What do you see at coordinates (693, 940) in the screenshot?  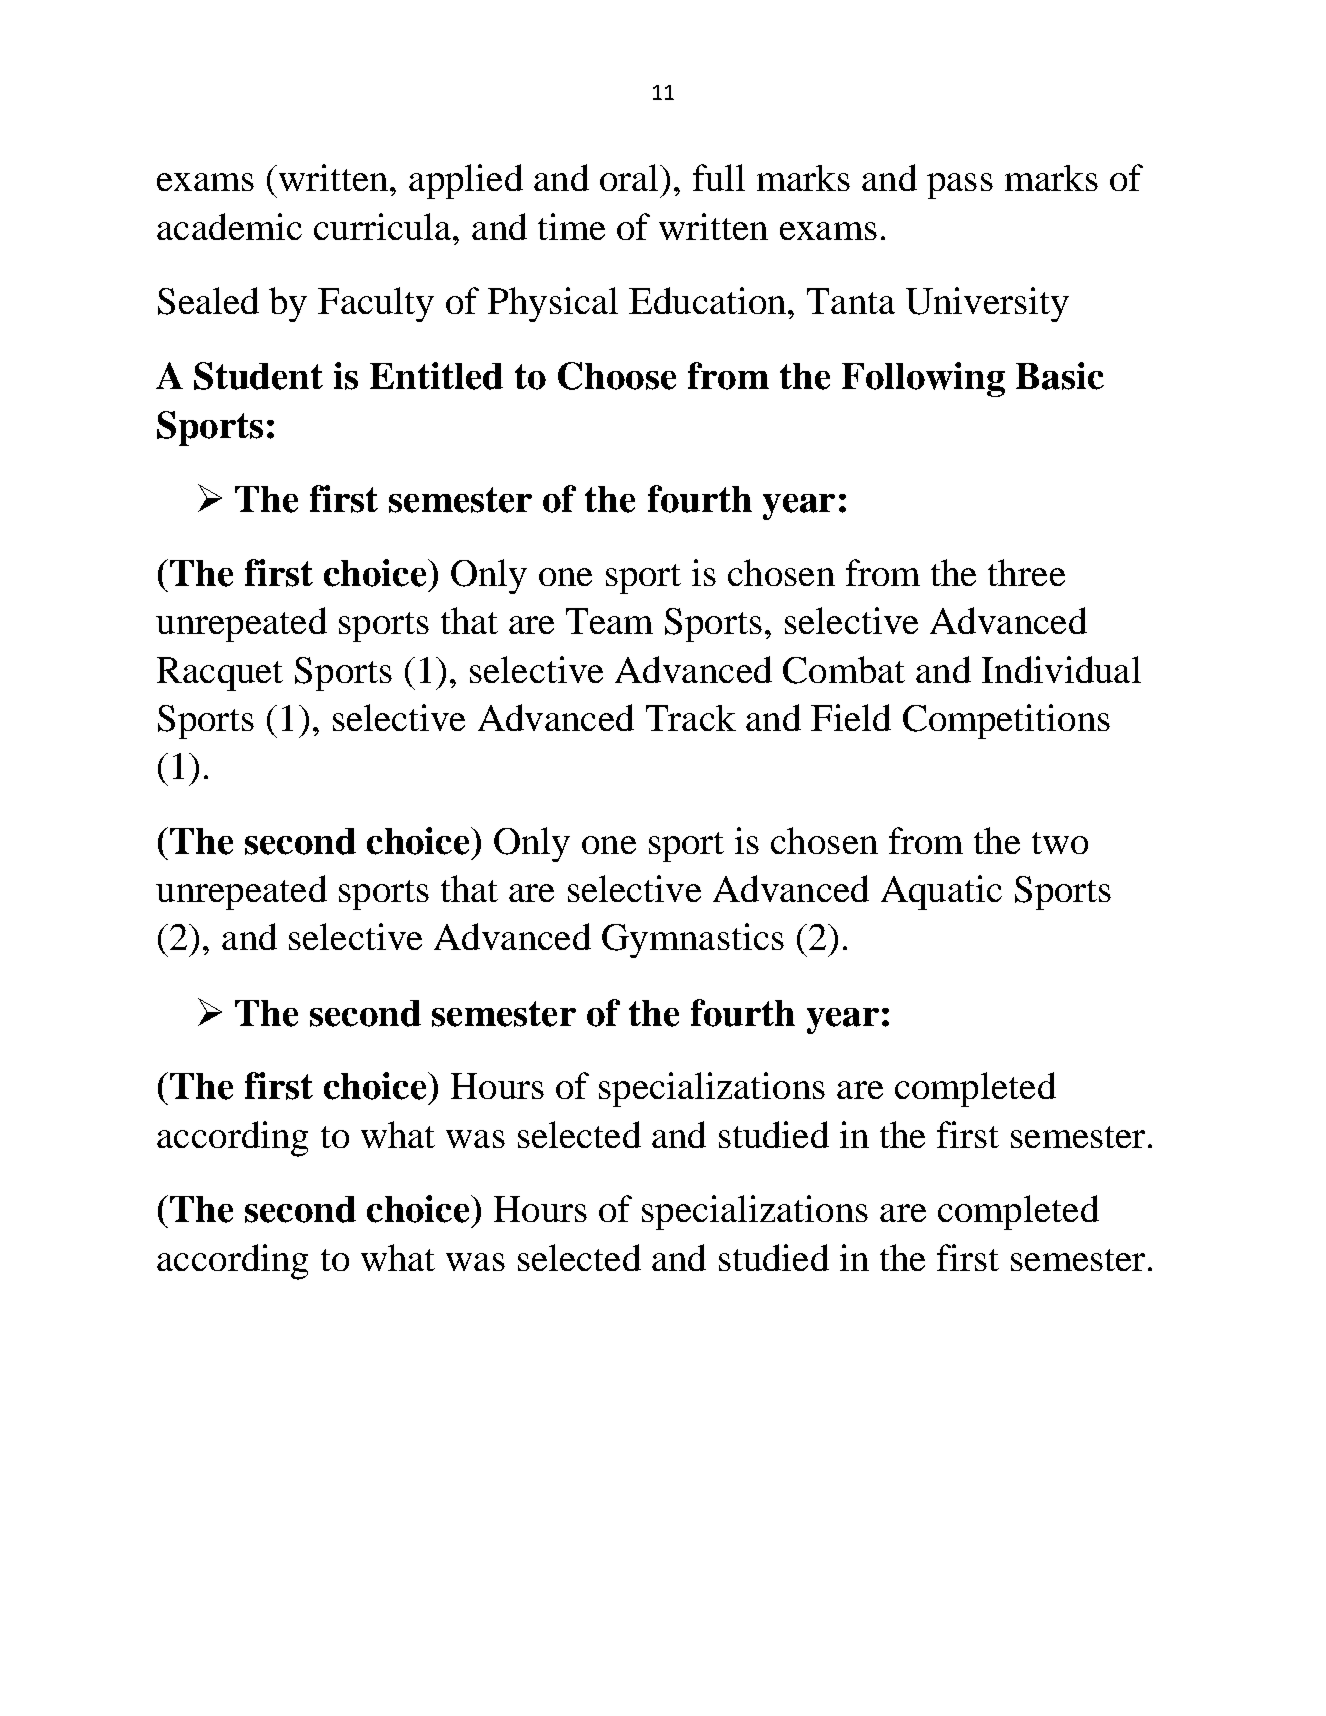 I see `Gymnastics` at bounding box center [693, 940].
